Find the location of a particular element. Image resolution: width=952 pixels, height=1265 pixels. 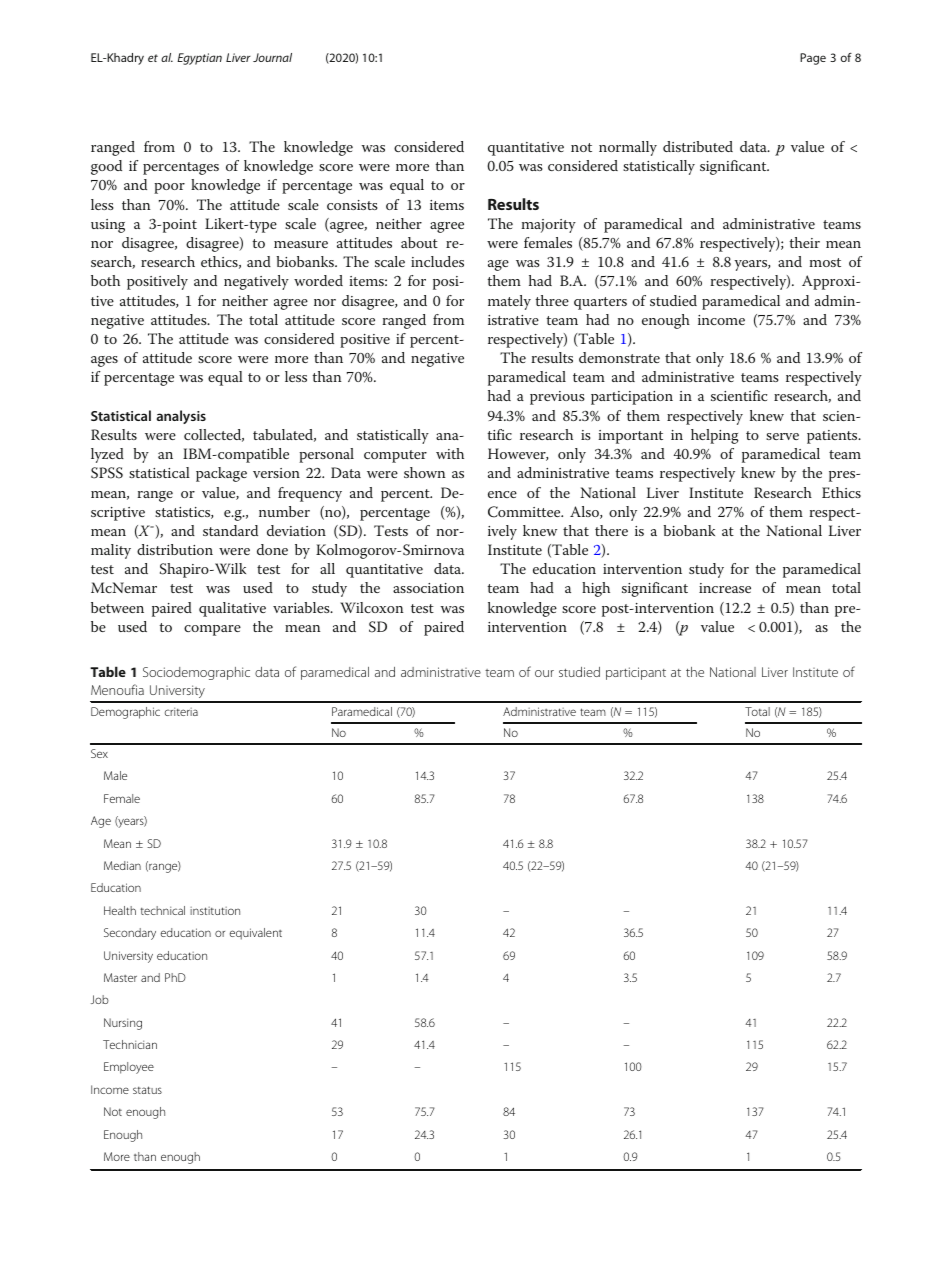

increase is located at coordinates (725, 588).
